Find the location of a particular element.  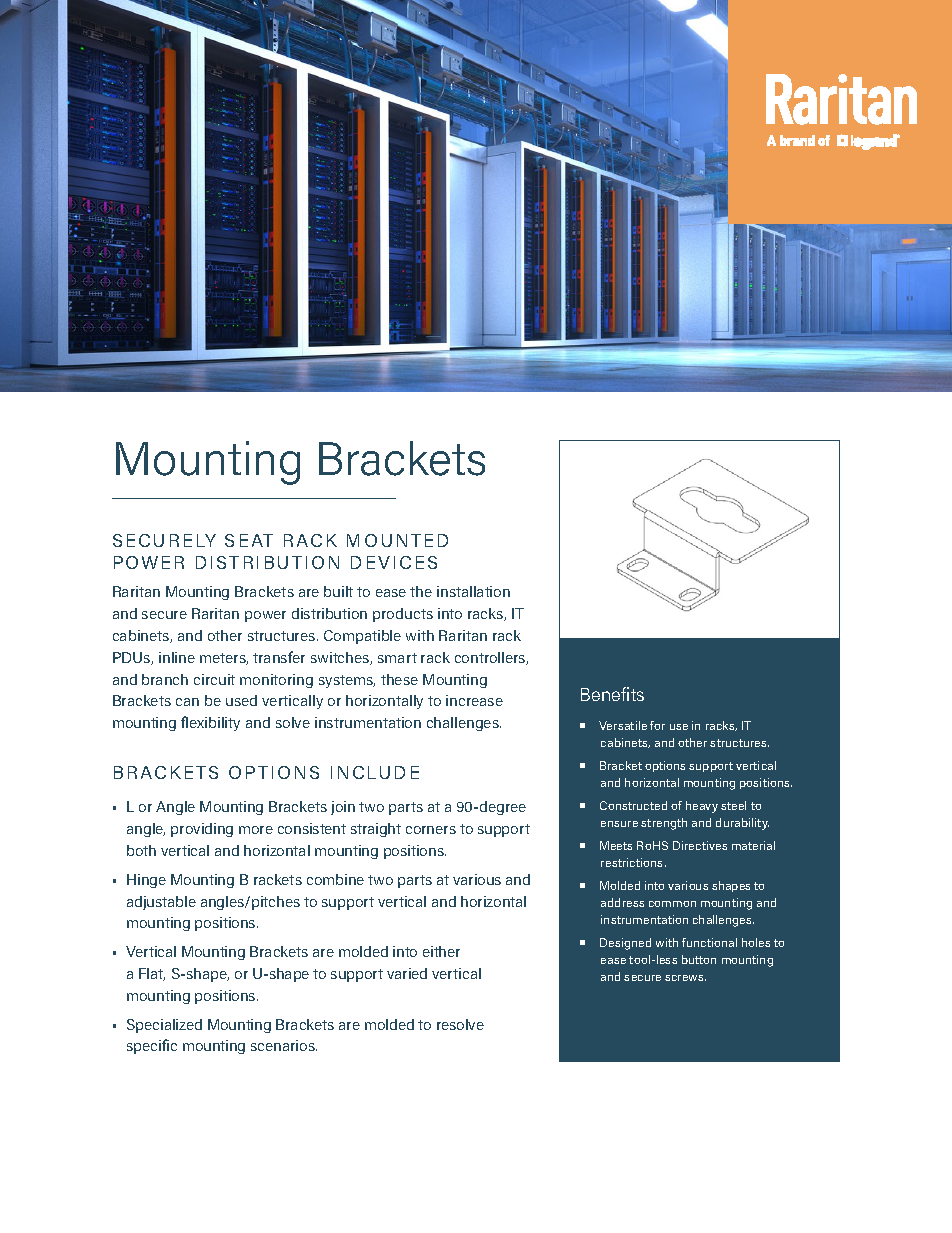

providing is located at coordinates (202, 830).
